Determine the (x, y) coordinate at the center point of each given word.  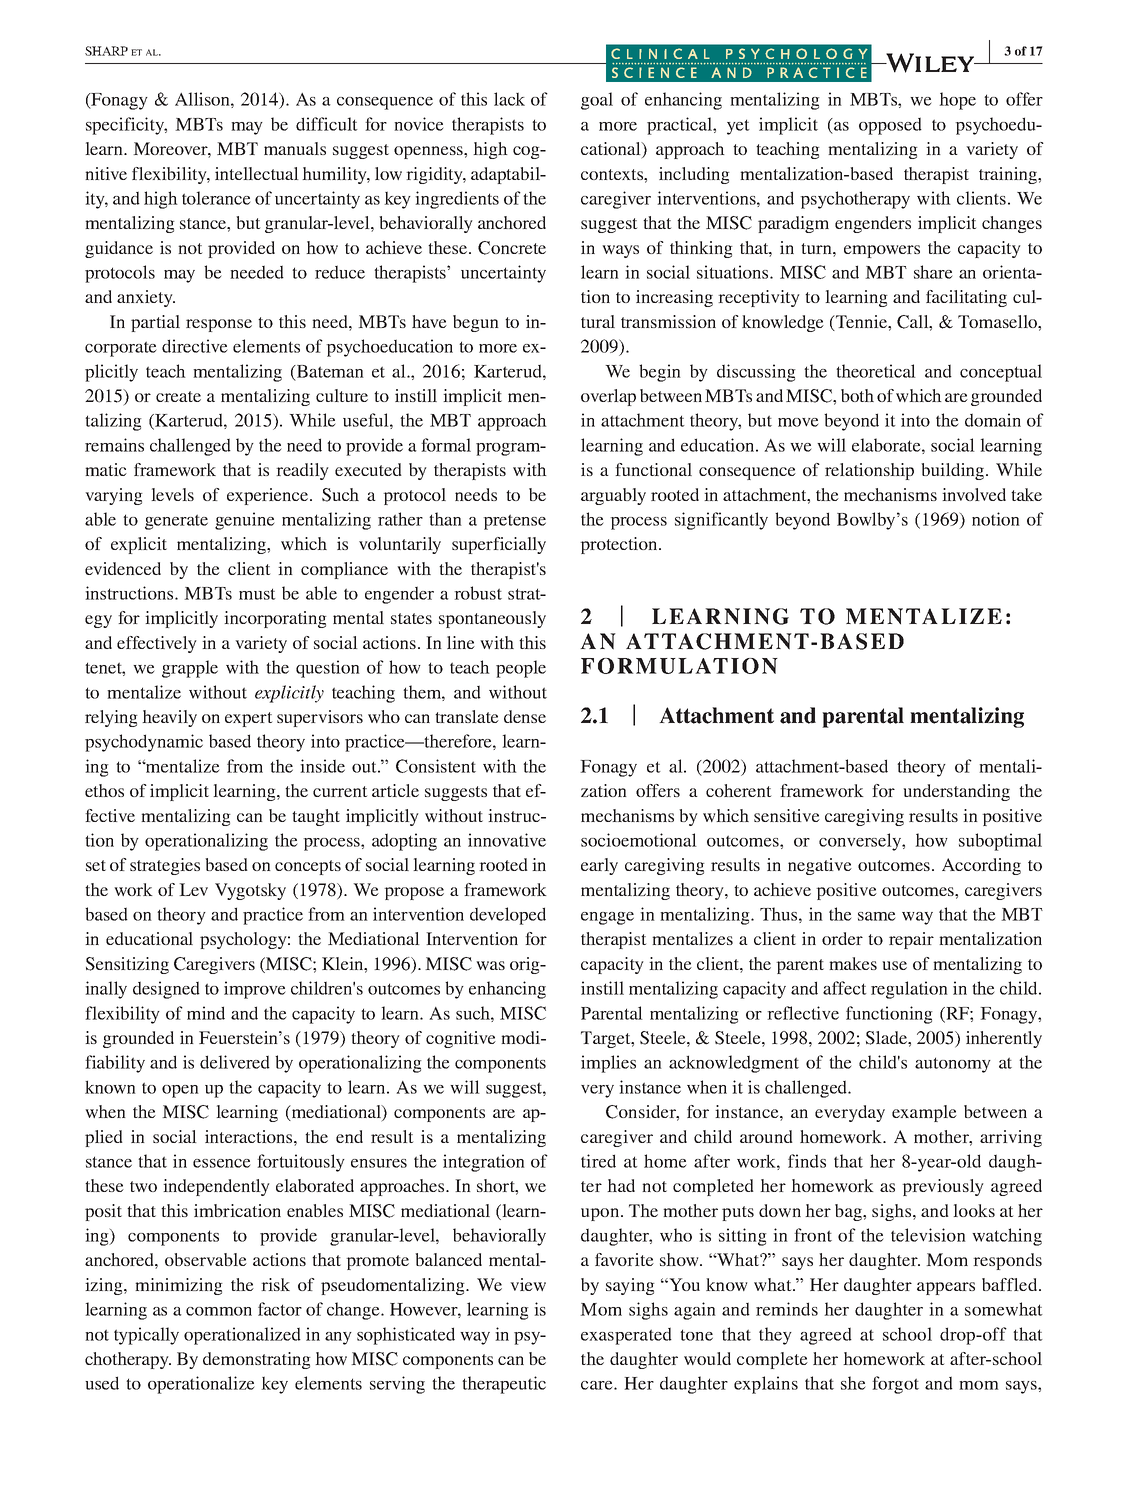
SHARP (106, 51)
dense (525, 716)
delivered (235, 1062)
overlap (608, 397)
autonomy (953, 1065)
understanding (956, 792)
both (857, 395)
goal (597, 101)
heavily (169, 718)
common (219, 1311)
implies (608, 1064)
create (178, 396)
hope (957, 101)
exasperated (626, 1336)
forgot (895, 1385)
